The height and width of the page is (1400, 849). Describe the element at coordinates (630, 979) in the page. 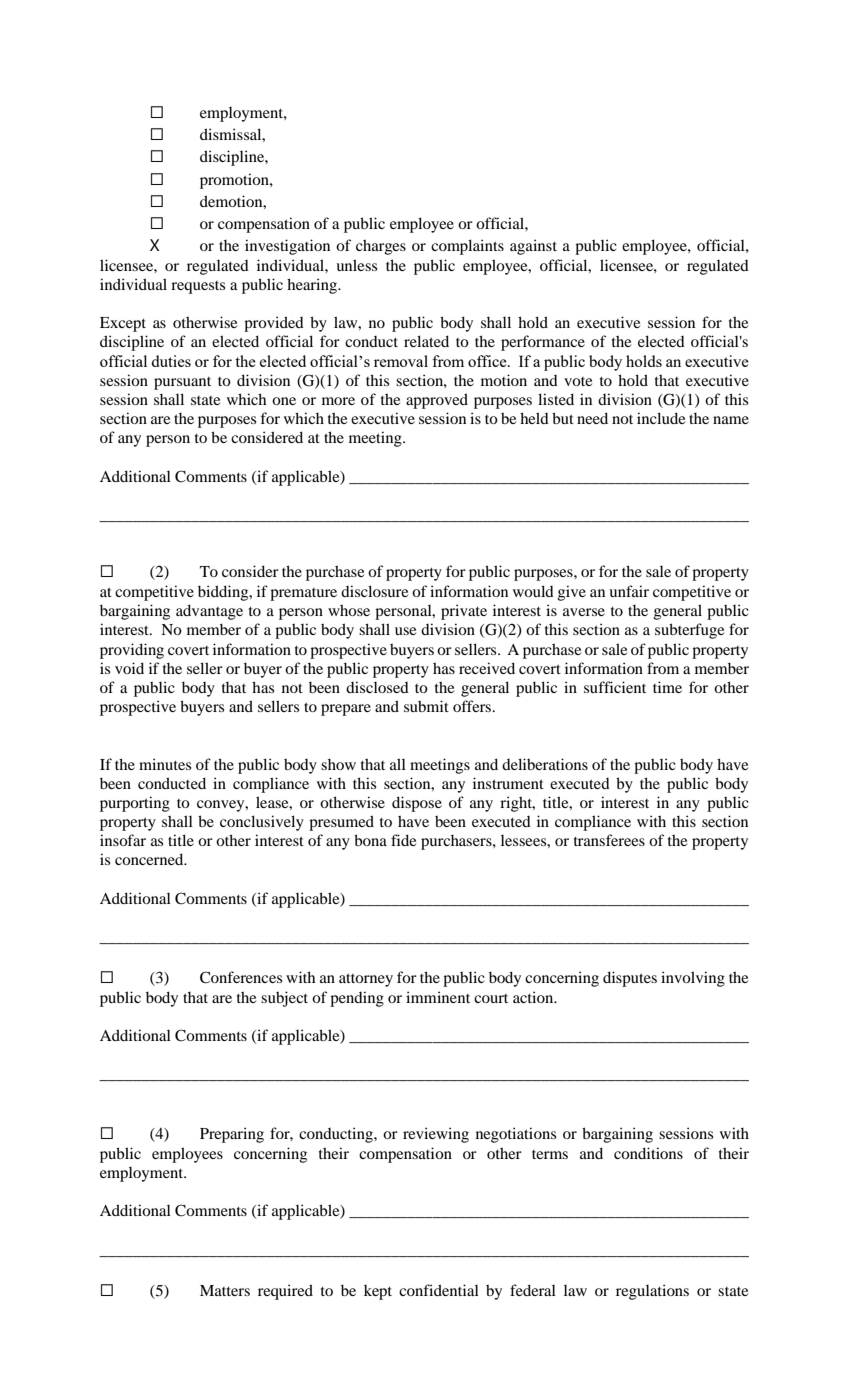

I see `disputes` at that location.
